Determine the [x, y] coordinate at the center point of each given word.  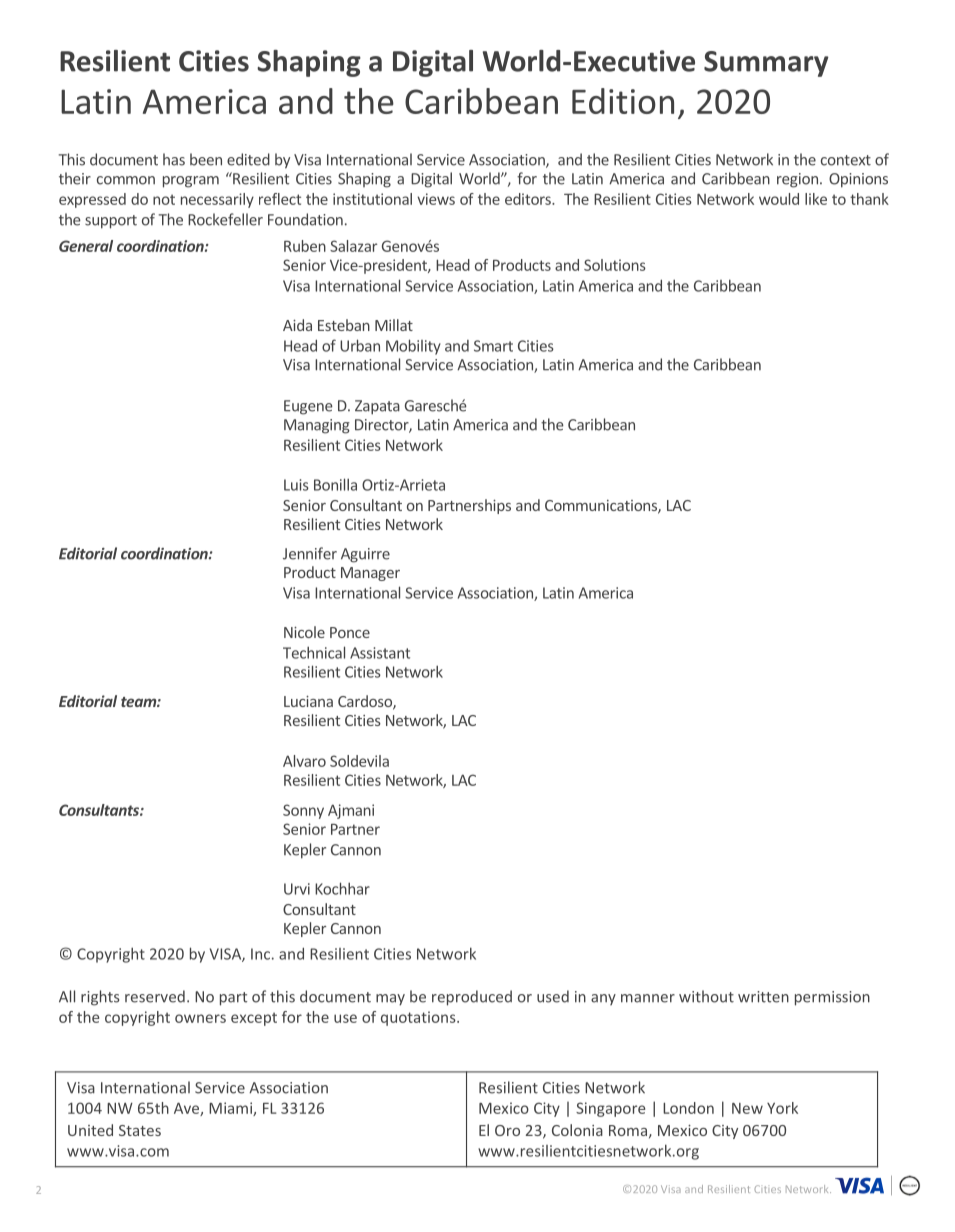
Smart [493, 346]
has [174, 159]
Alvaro [304, 761]
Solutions [615, 265]
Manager [370, 574]
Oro [507, 1130]
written [763, 997]
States [140, 1130]
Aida [297, 325]
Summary [766, 64]
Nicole [304, 632]
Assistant [380, 653]
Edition [623, 101]
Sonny [303, 811]
